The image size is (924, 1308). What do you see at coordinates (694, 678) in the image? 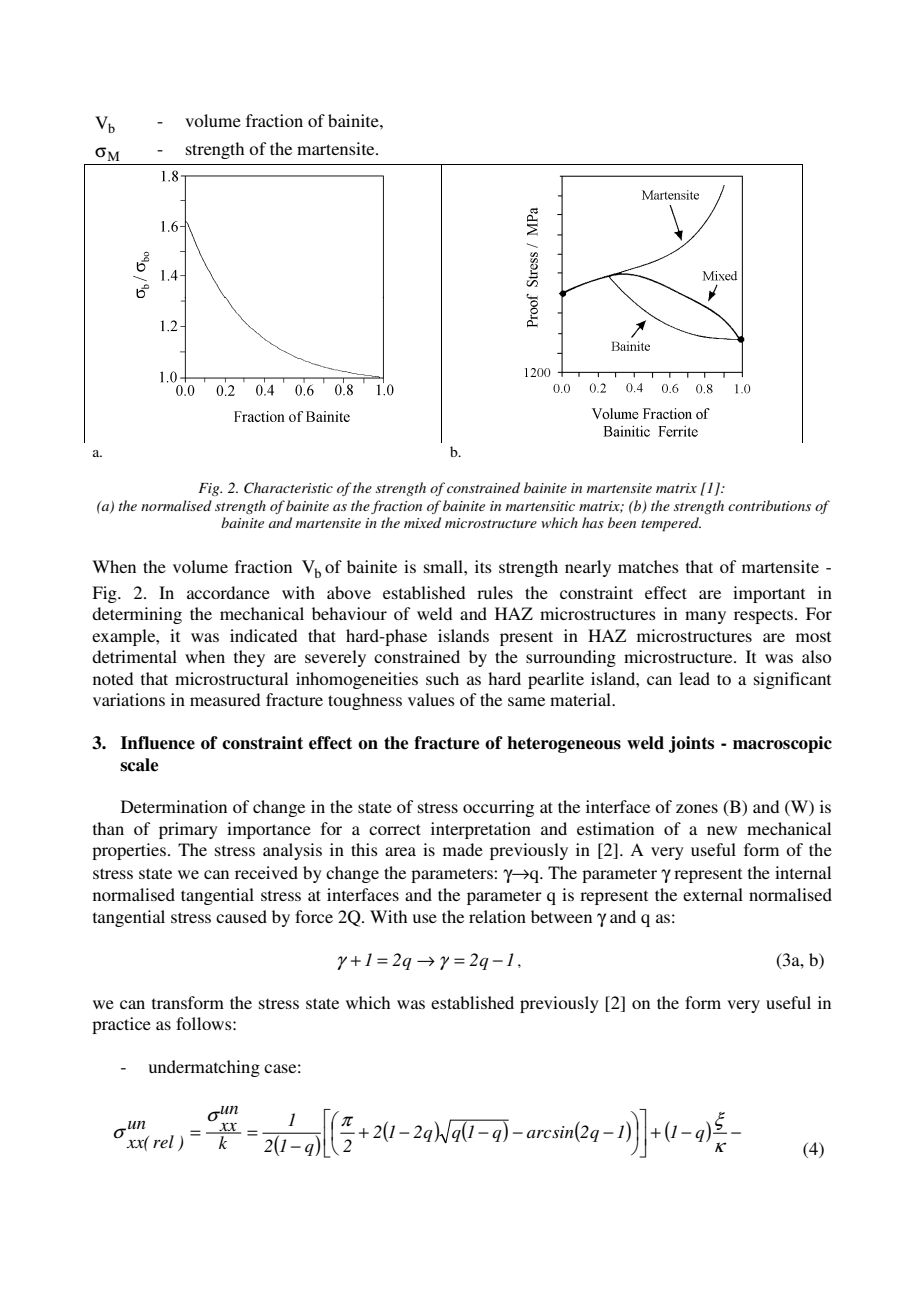
I see `lead` at bounding box center [694, 678].
